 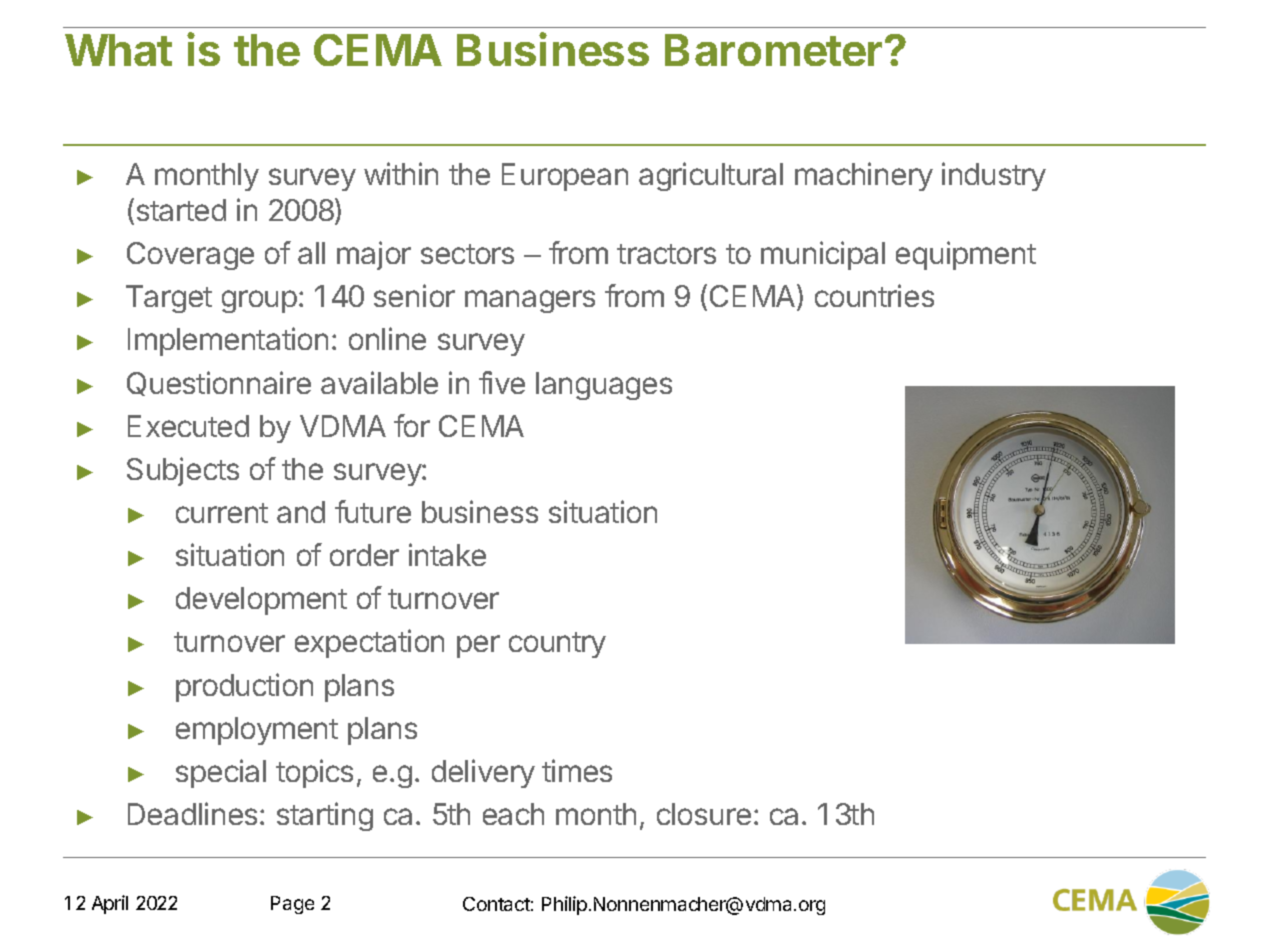 I want to click on countries, so click(x=874, y=295).
